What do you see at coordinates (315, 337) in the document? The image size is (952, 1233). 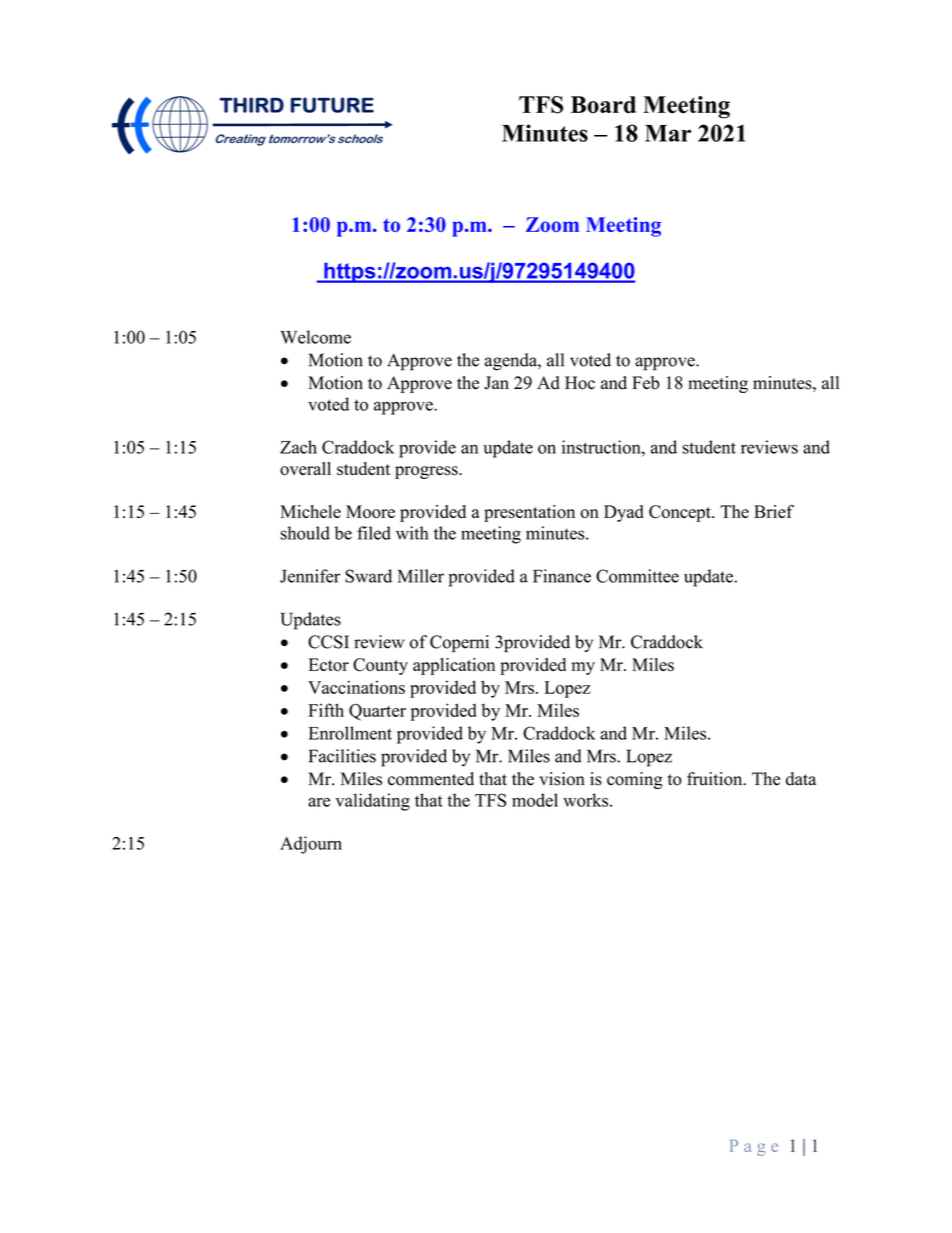 I see `Welcome` at bounding box center [315, 337].
